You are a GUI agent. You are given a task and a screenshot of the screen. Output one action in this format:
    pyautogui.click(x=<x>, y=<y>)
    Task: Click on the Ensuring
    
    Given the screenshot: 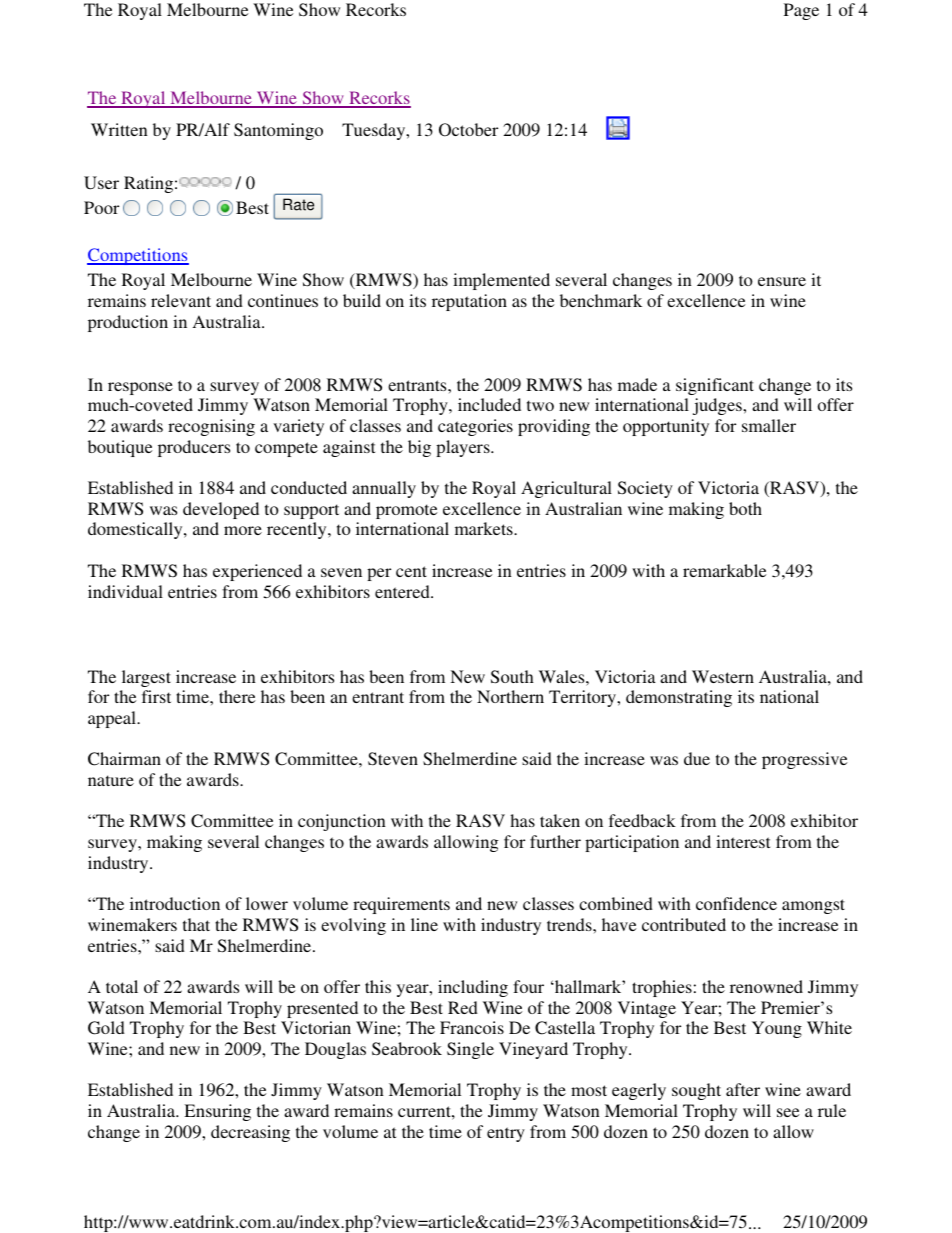 What is the action you would take?
    pyautogui.click(x=217, y=1112)
